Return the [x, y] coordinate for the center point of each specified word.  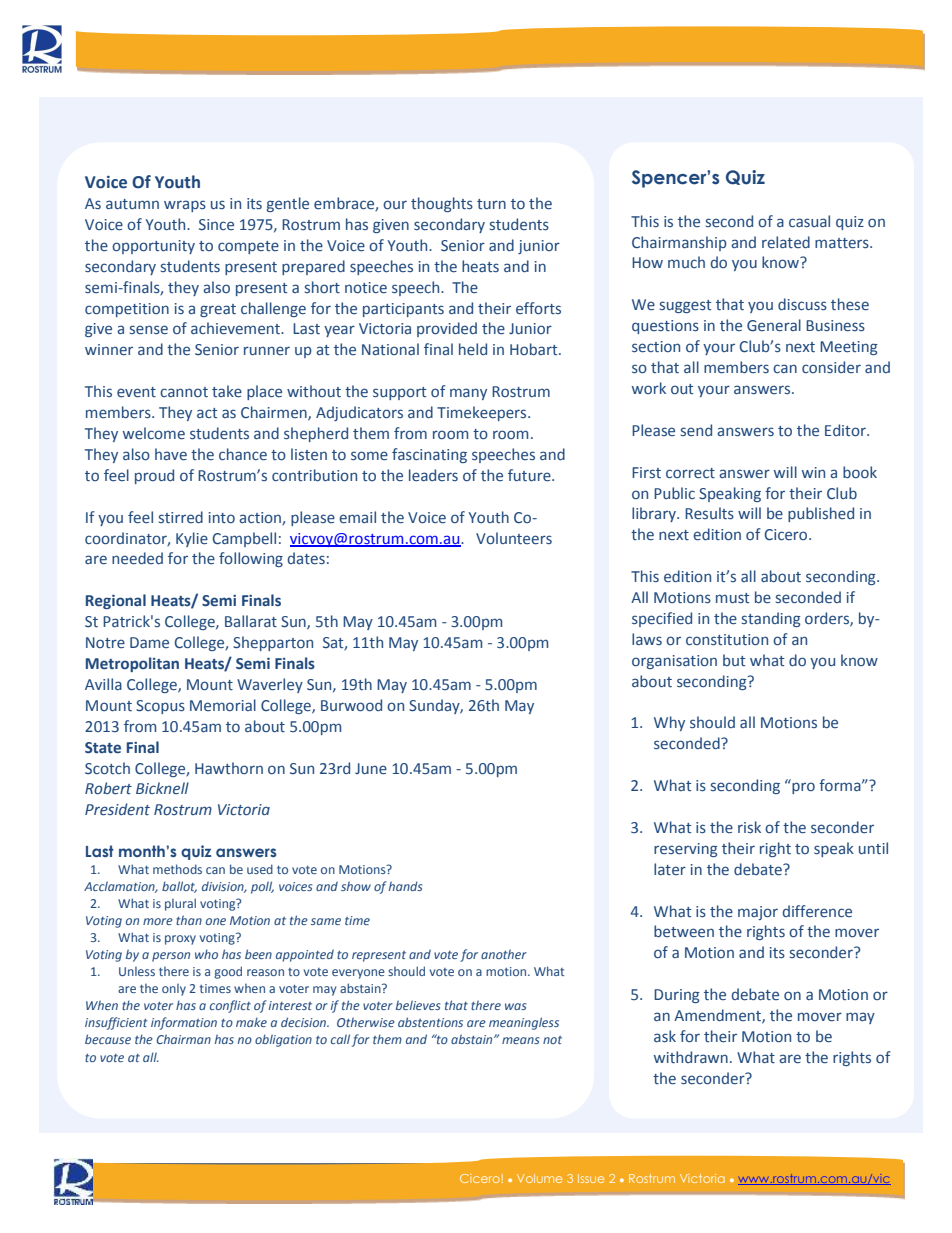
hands [405, 886]
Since [216, 224]
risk [749, 827]
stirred [181, 517]
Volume [539, 1178]
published [821, 514]
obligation [283, 1040]
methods [177, 869]
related [786, 242]
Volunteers [514, 538]
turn [491, 204]
